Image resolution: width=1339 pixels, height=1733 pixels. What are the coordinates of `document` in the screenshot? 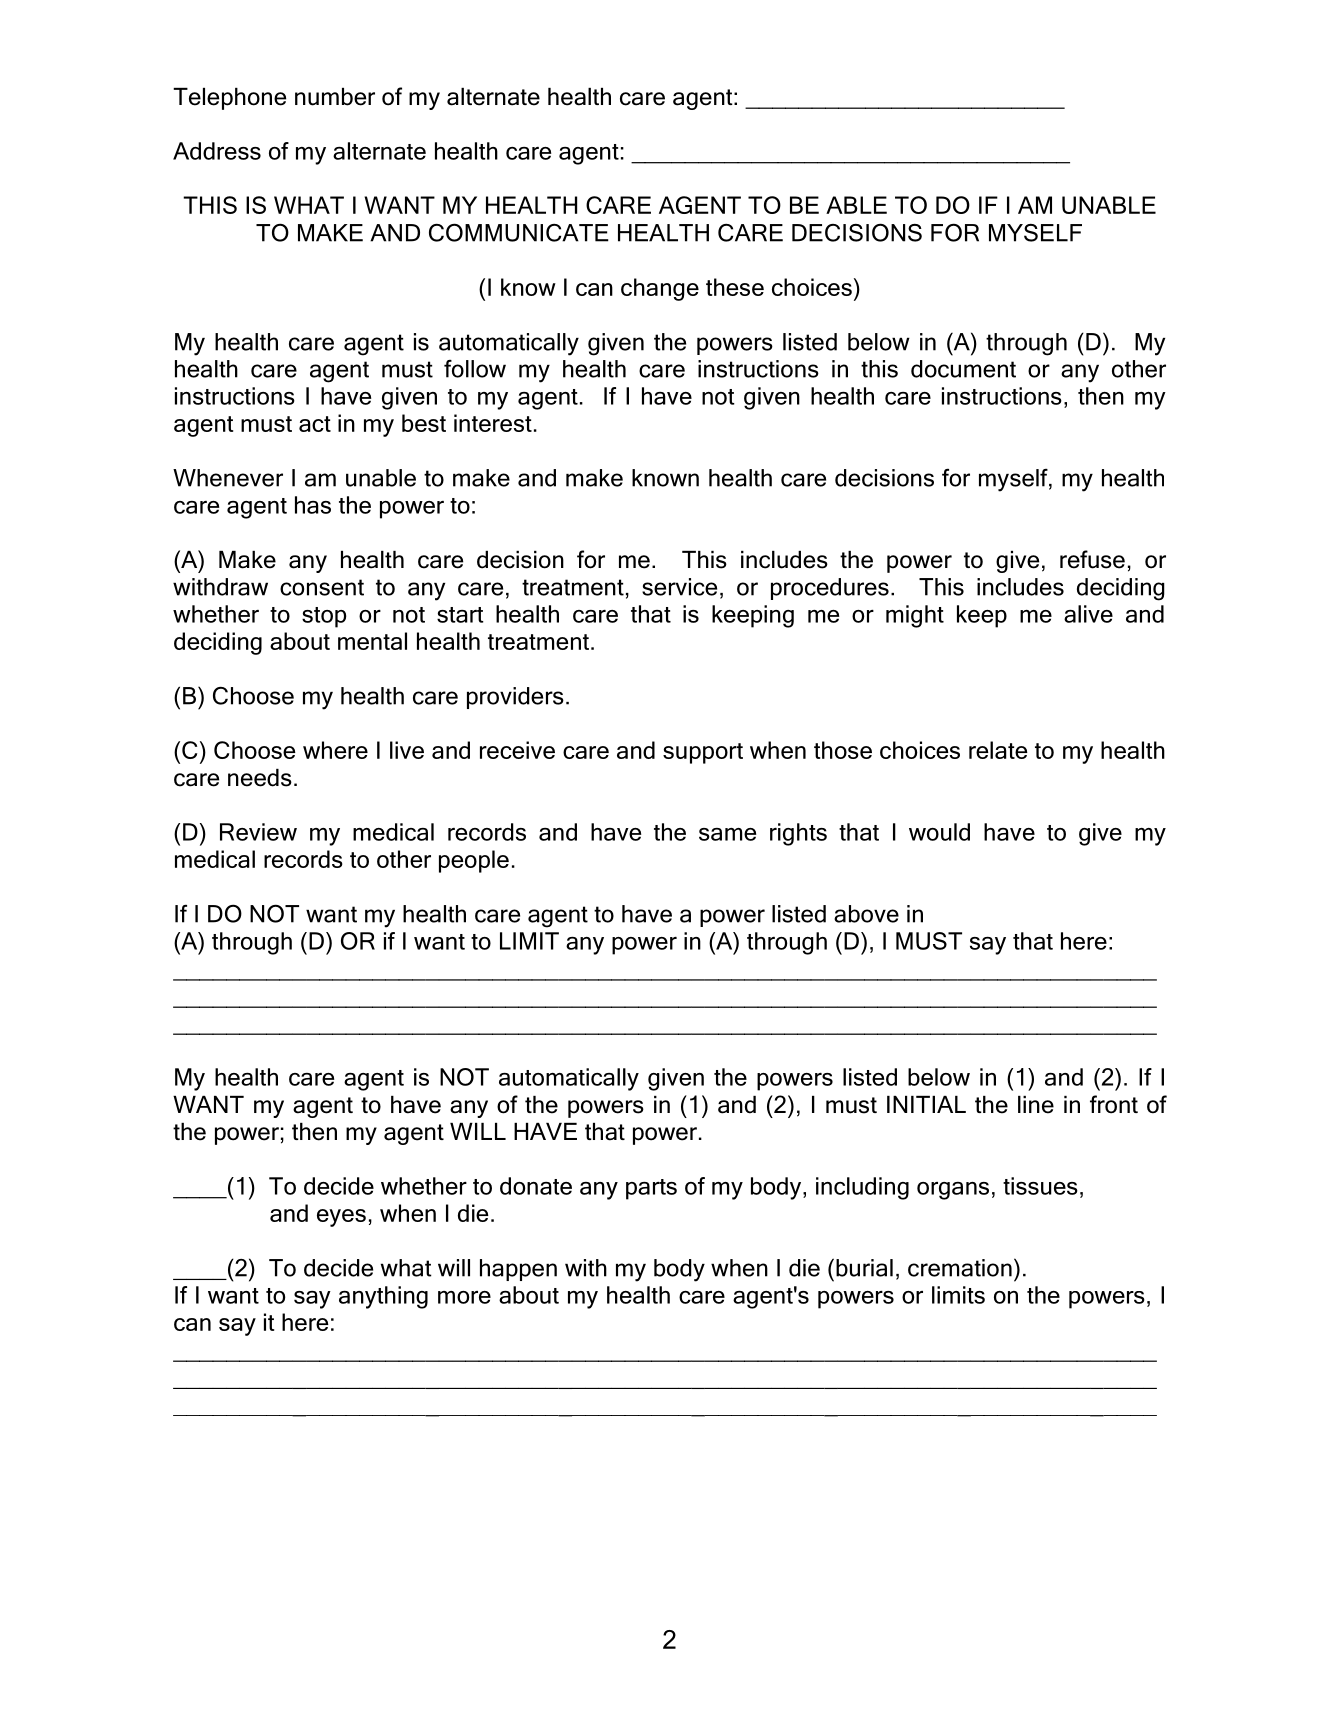 It's located at (963, 369).
